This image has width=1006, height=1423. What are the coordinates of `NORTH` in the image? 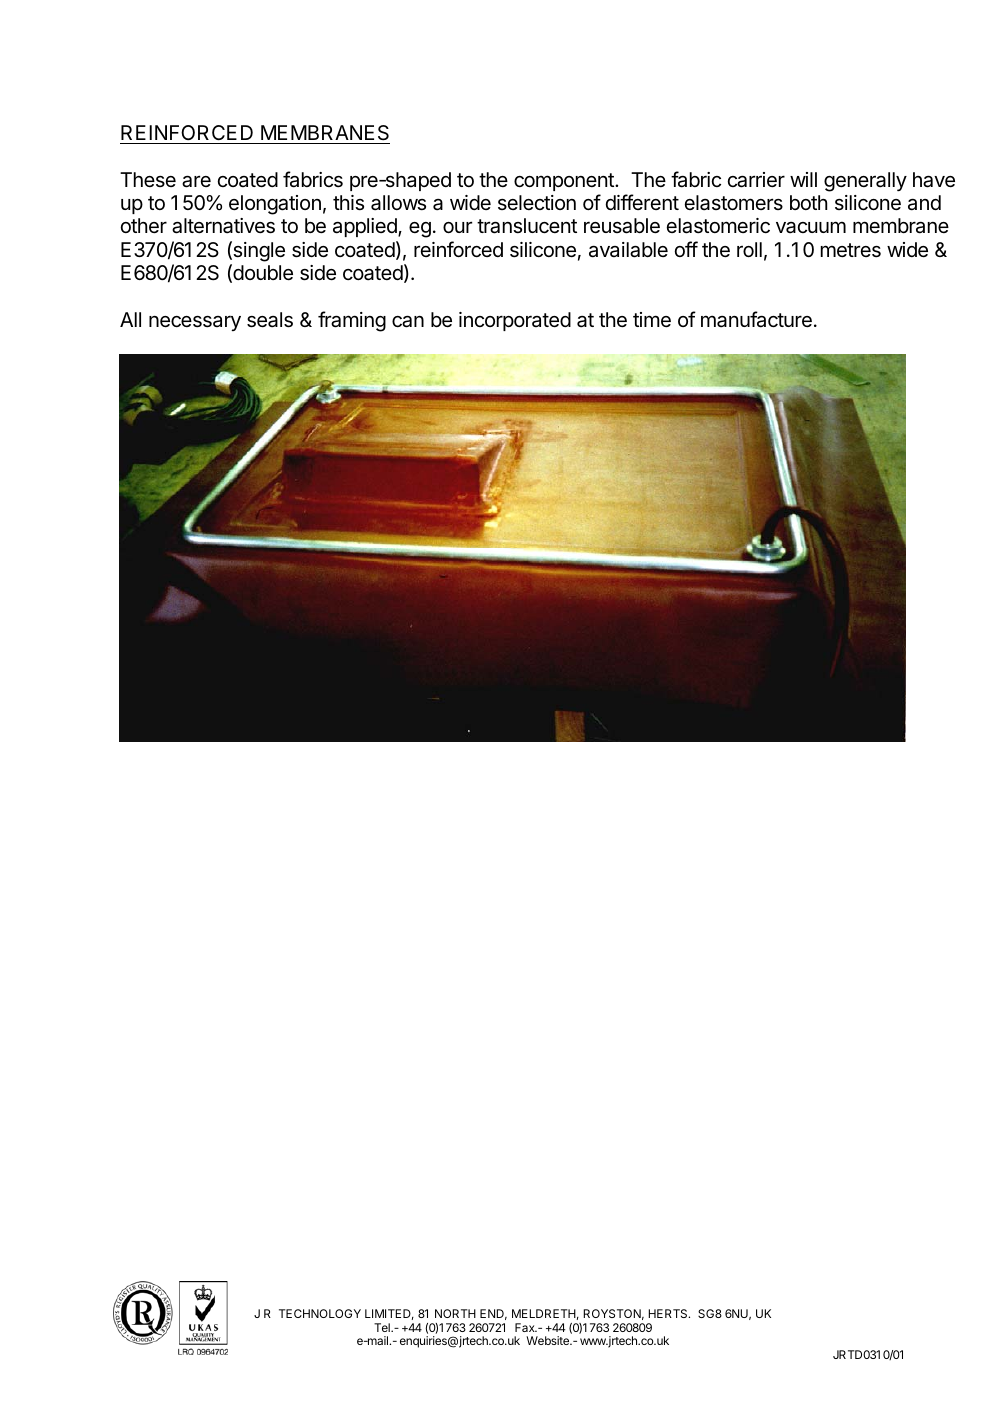 It's located at (455, 1313).
